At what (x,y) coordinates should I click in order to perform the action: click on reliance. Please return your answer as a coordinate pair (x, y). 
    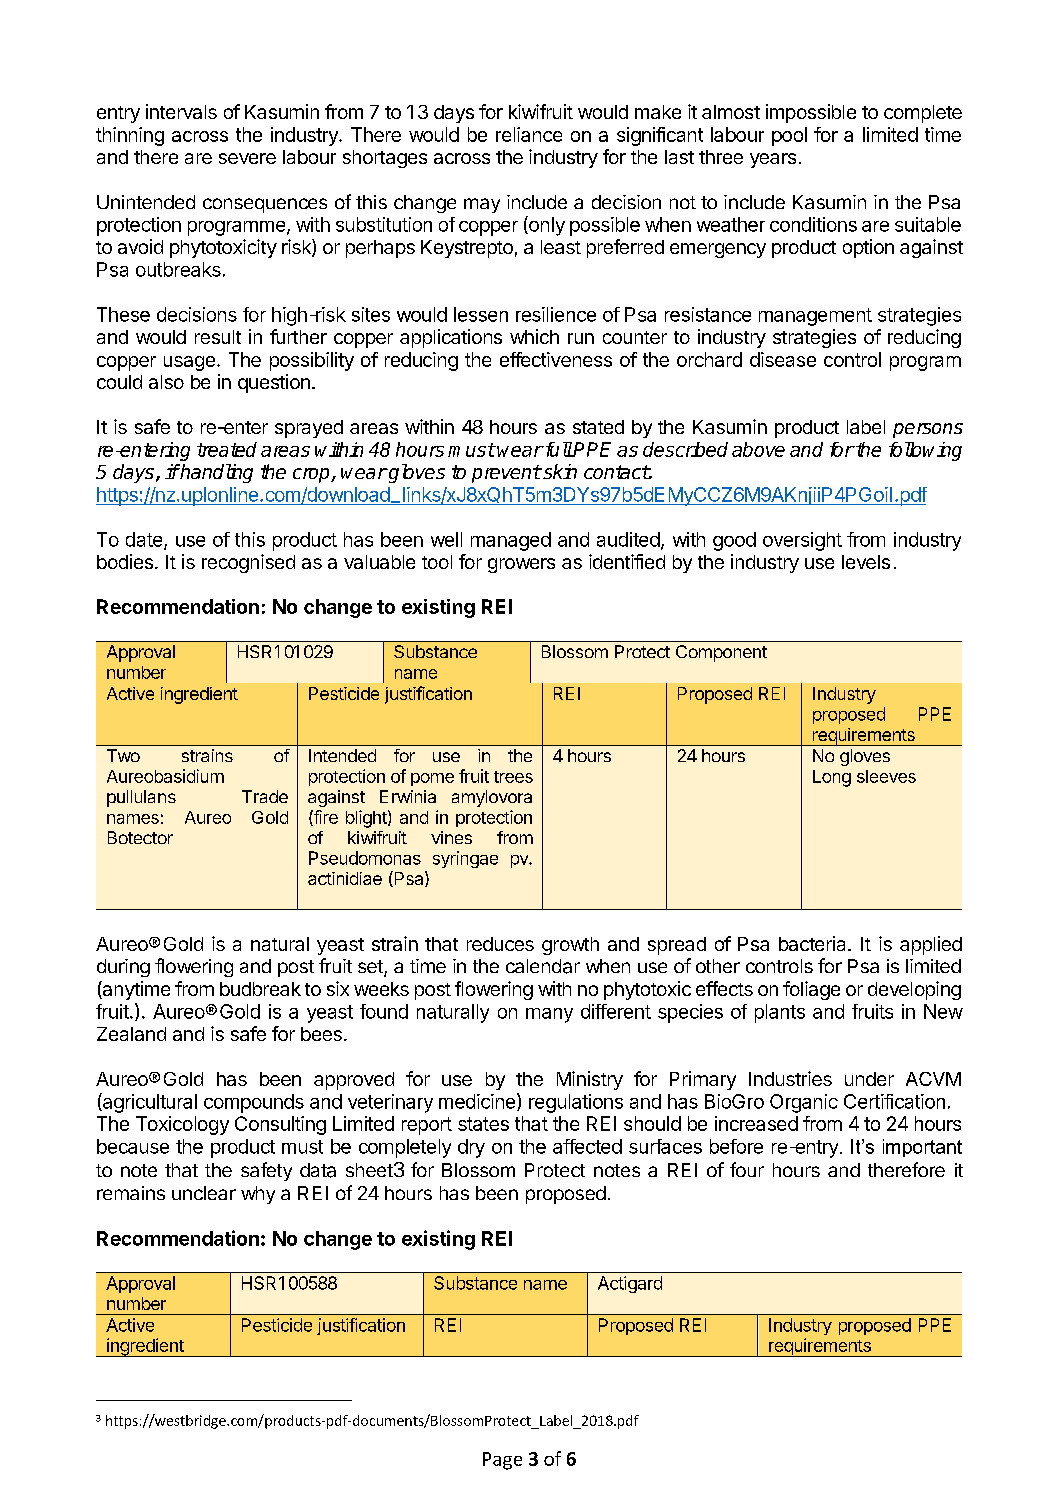
    Looking at the image, I should click on (529, 134).
